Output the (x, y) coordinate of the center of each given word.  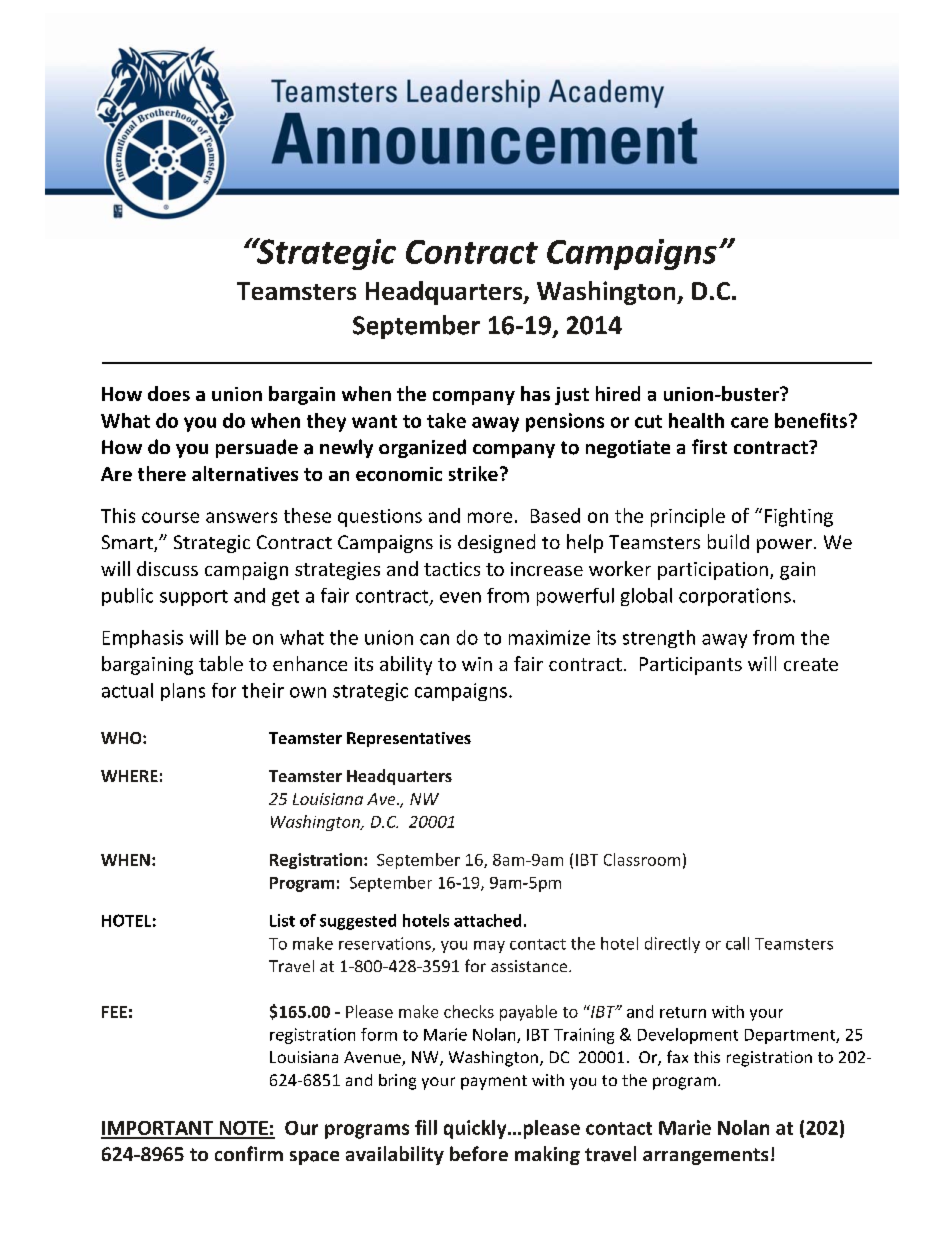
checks (469, 1011)
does (169, 393)
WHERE (129, 776)
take (446, 420)
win (477, 664)
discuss (167, 568)
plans (183, 692)
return (683, 1012)
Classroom (642, 859)
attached (487, 920)
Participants (691, 666)
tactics (452, 569)
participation (713, 571)
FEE (114, 1012)
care (749, 422)
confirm (249, 1153)
